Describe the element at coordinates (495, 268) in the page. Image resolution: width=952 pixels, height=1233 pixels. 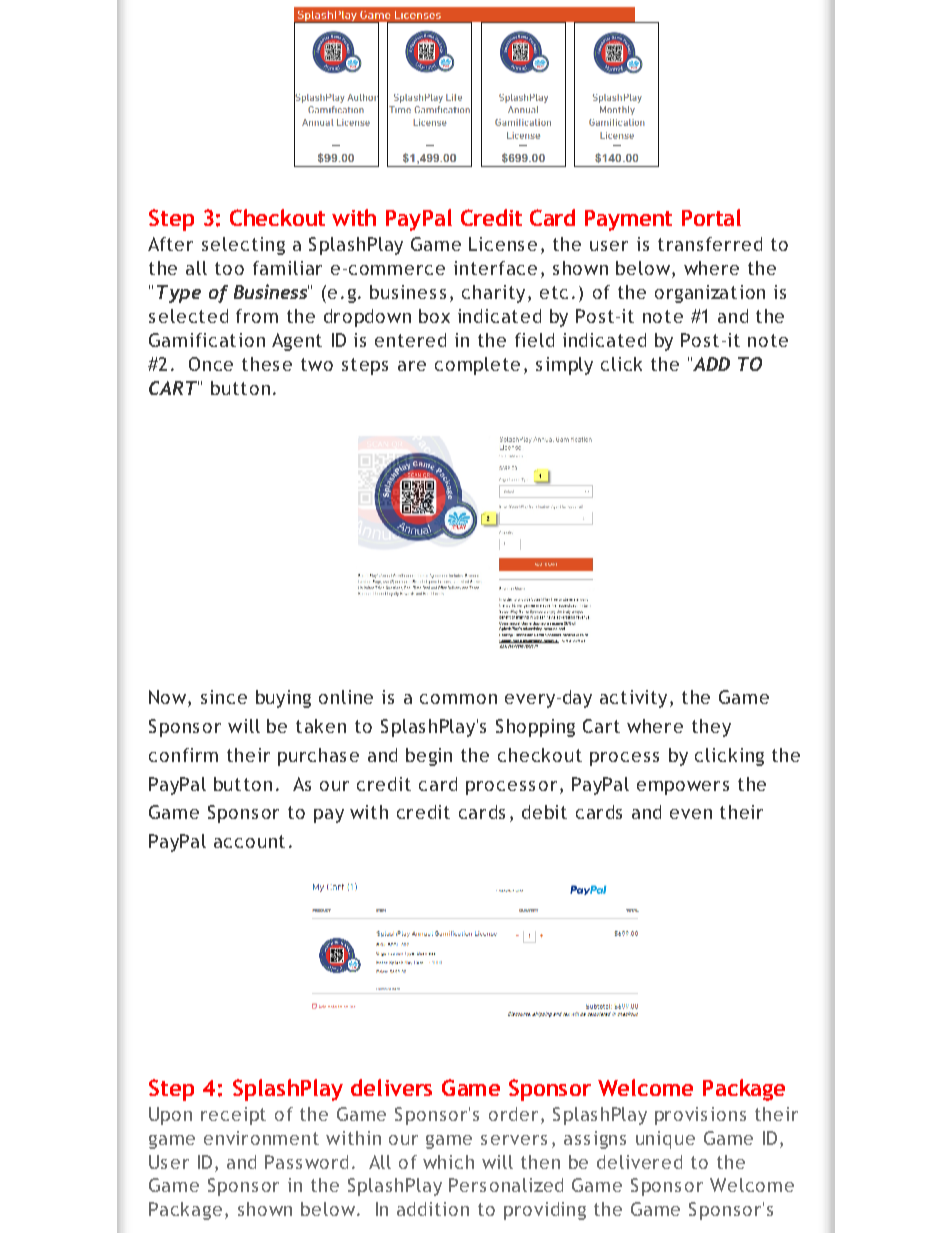
I see `interface` at that location.
